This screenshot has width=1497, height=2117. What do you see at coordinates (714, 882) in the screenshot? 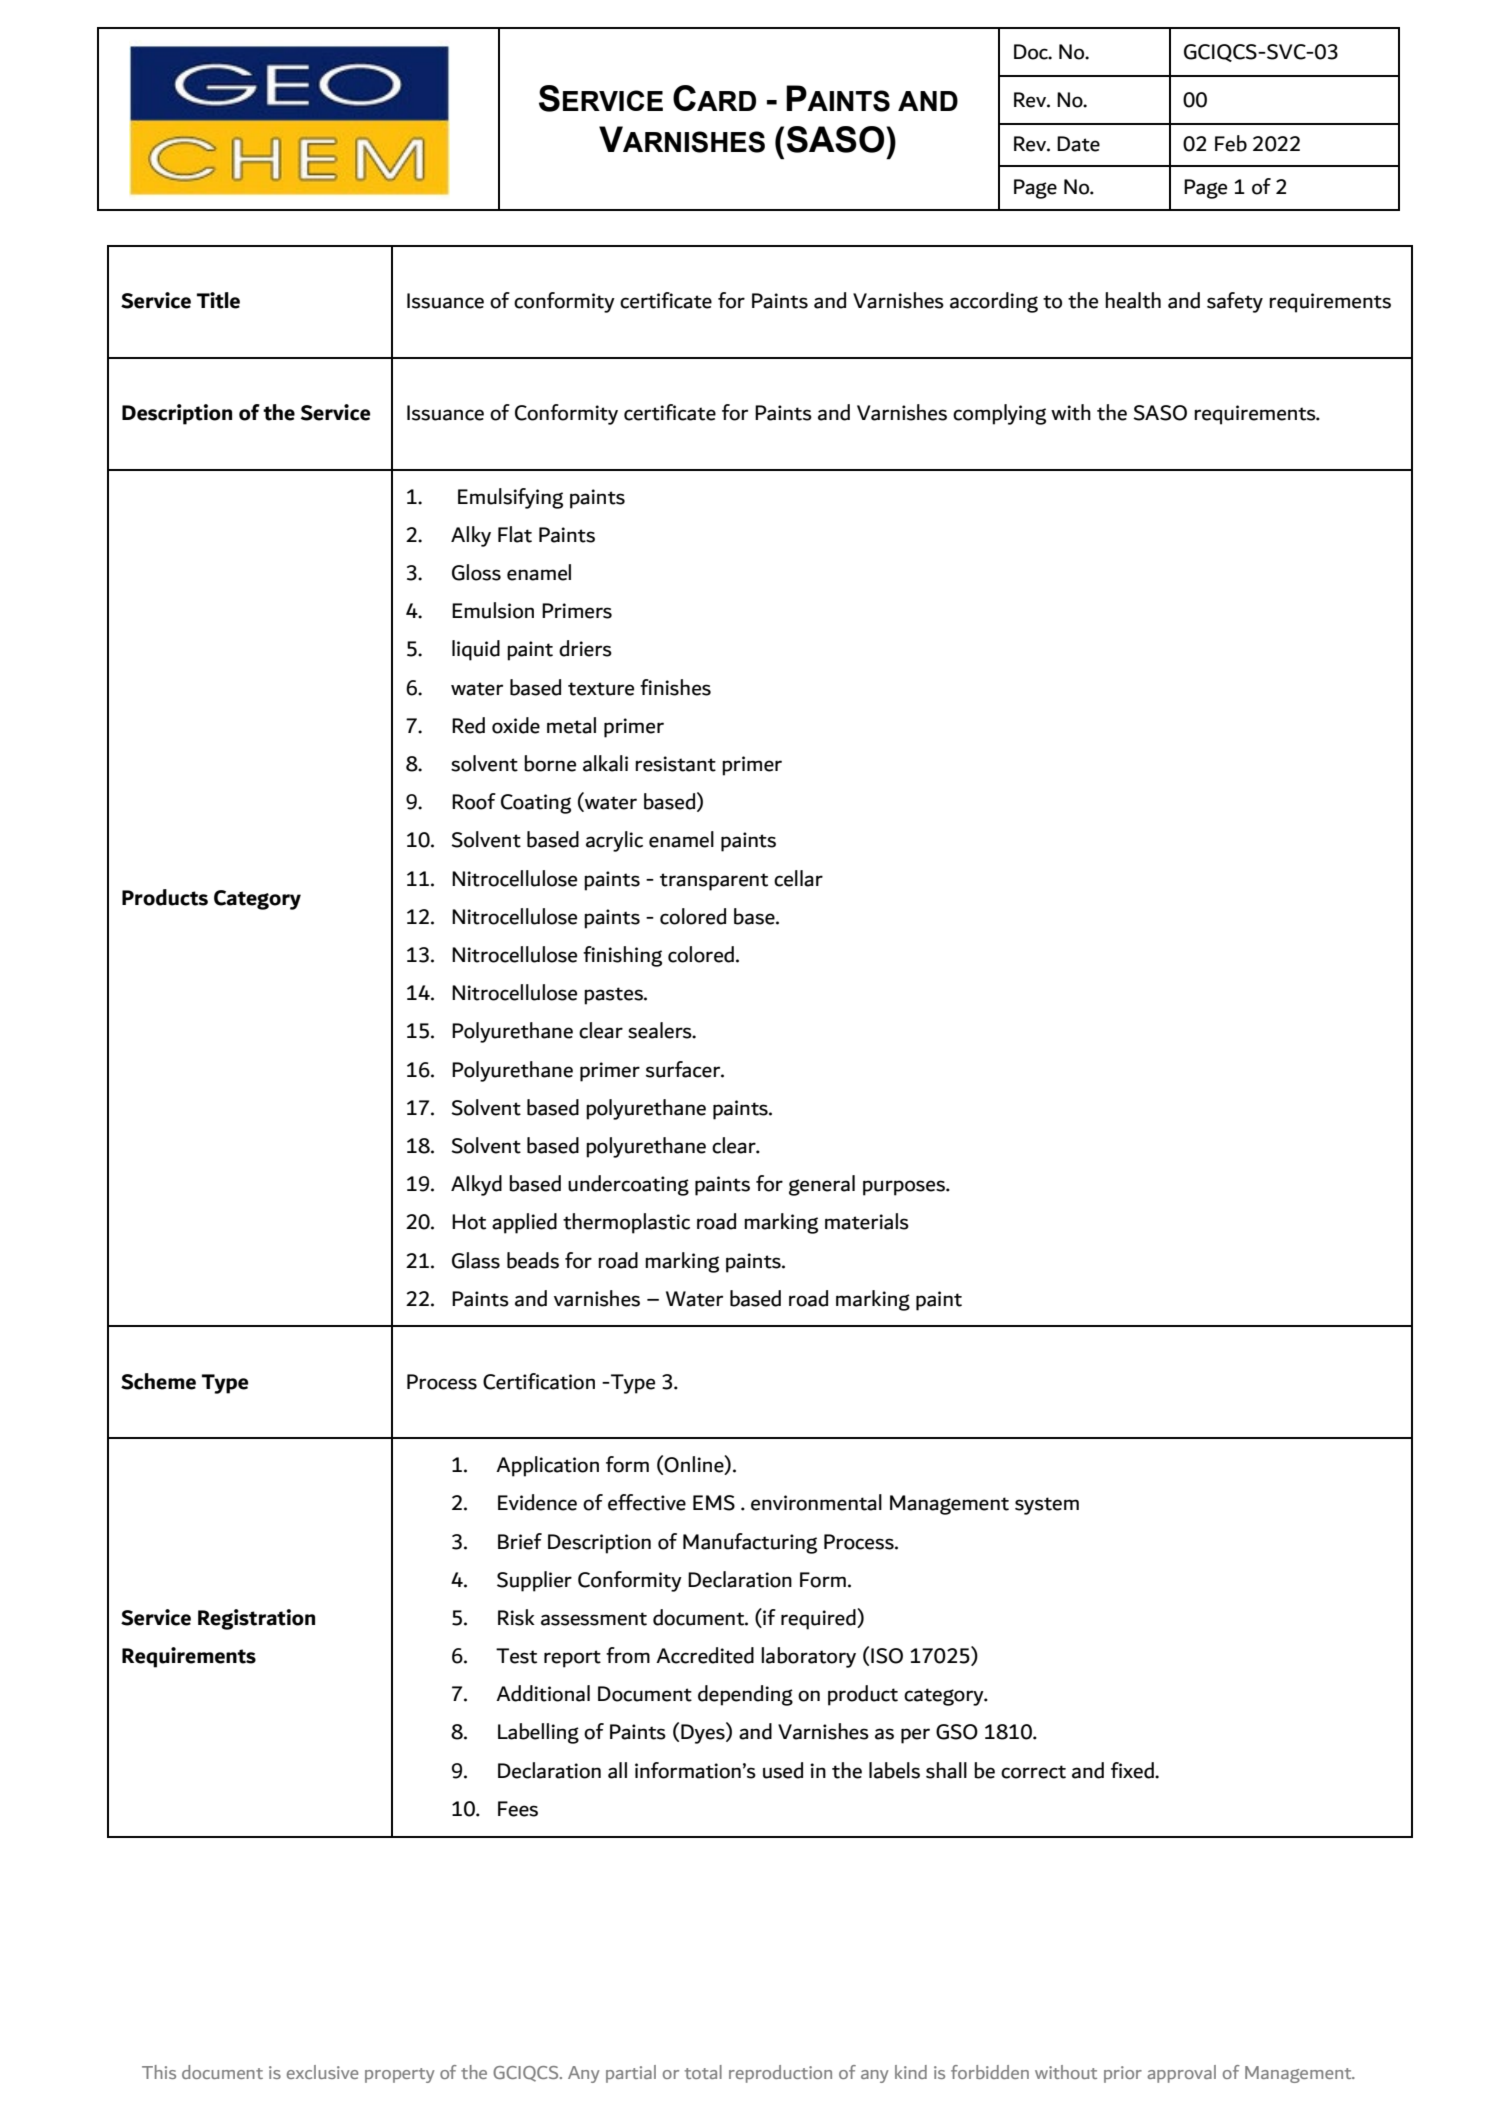
I see `transparent` at bounding box center [714, 882].
